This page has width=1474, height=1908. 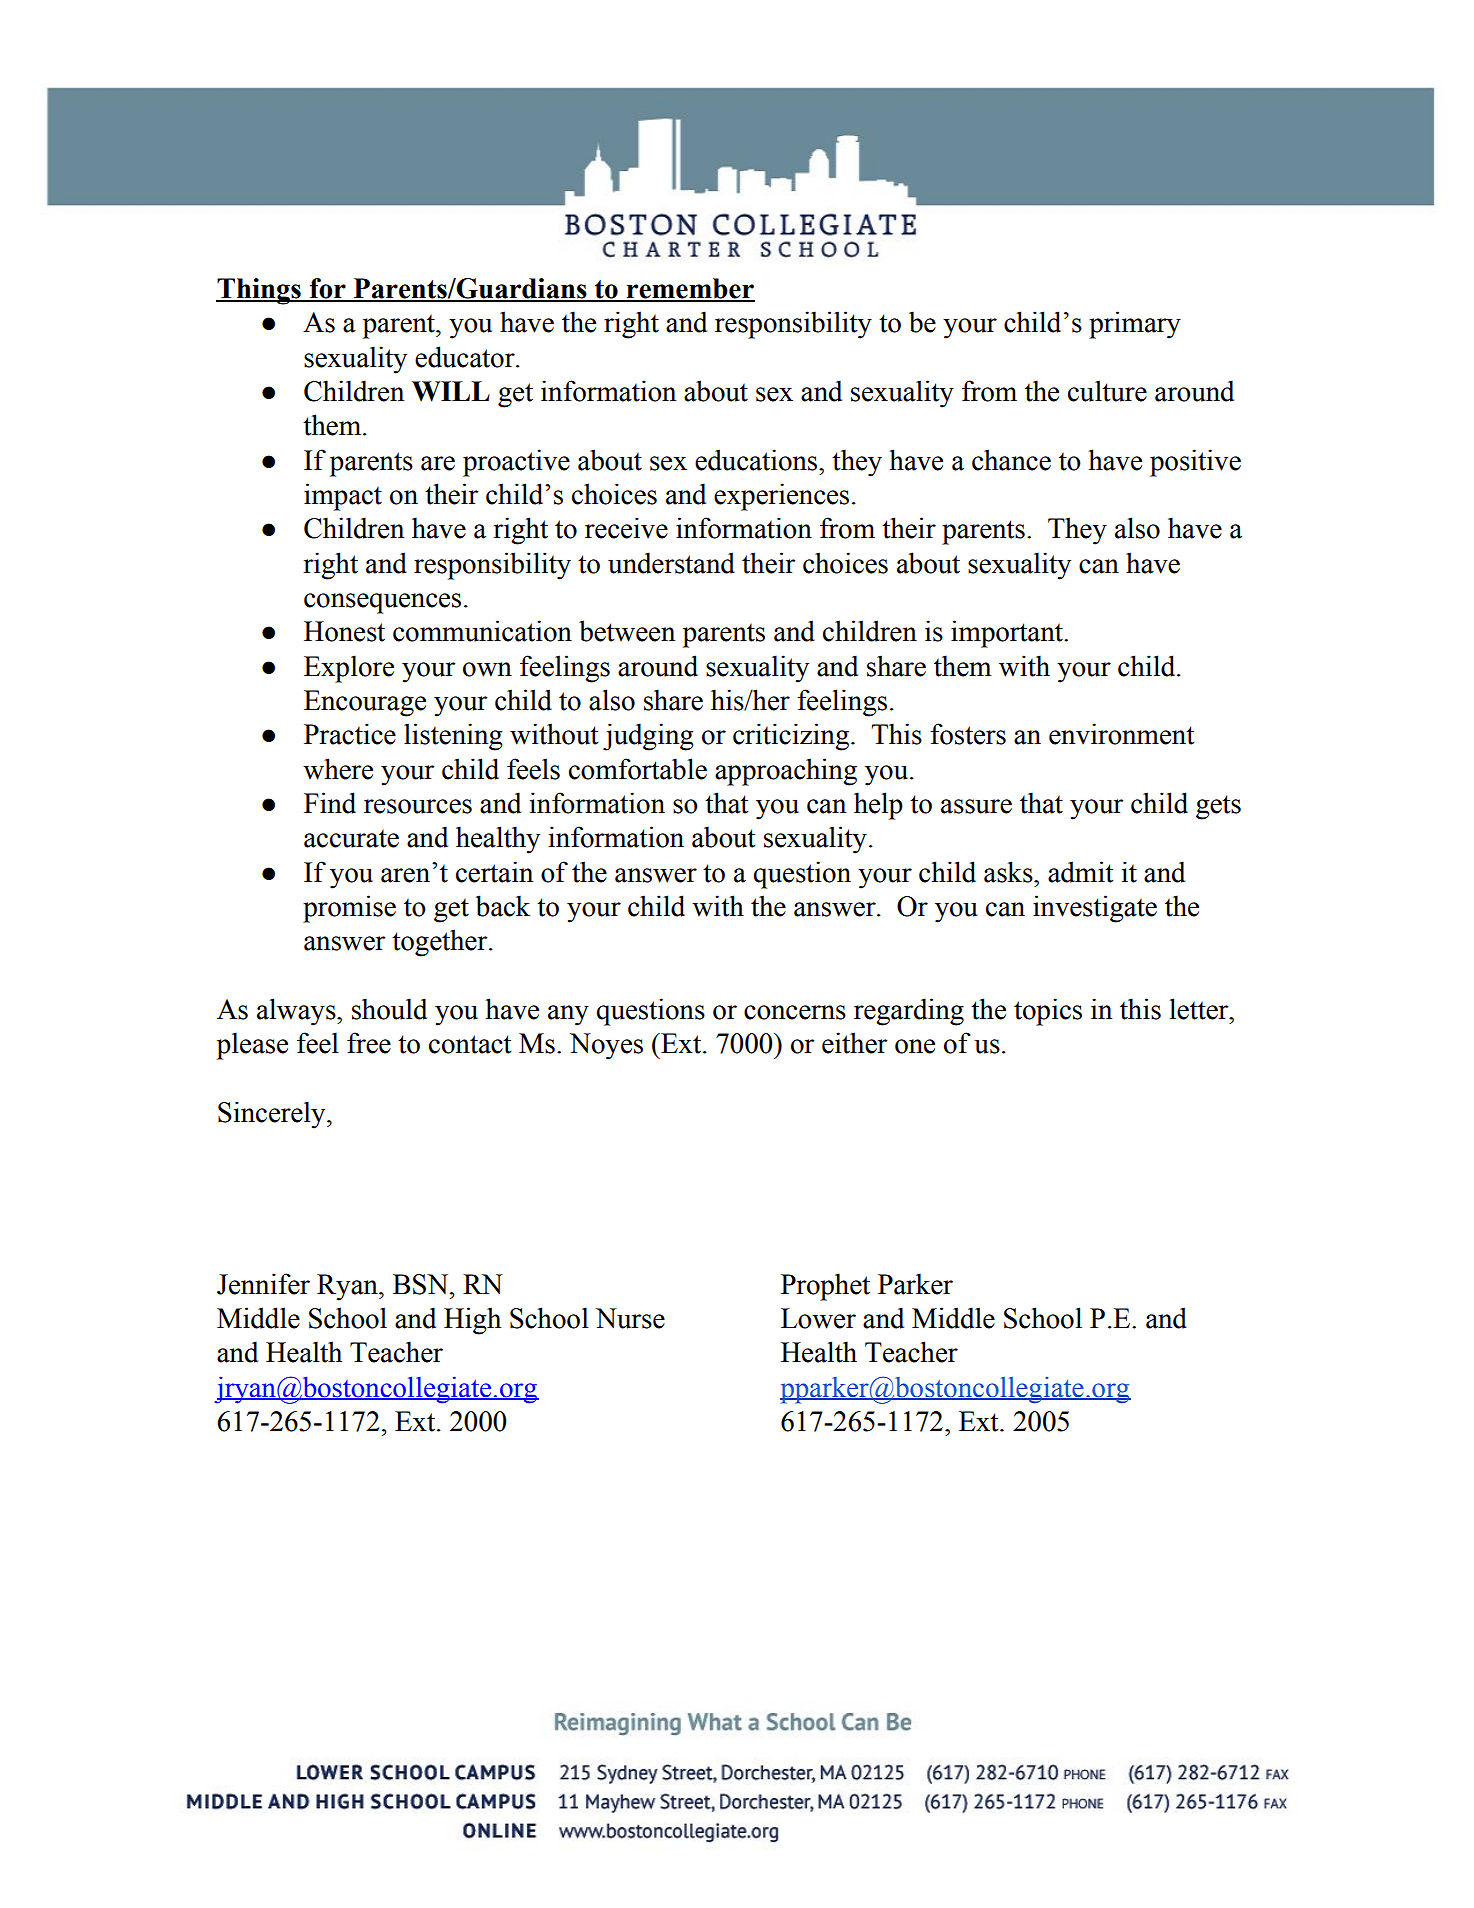 I want to click on BSN, so click(x=422, y=1284).
